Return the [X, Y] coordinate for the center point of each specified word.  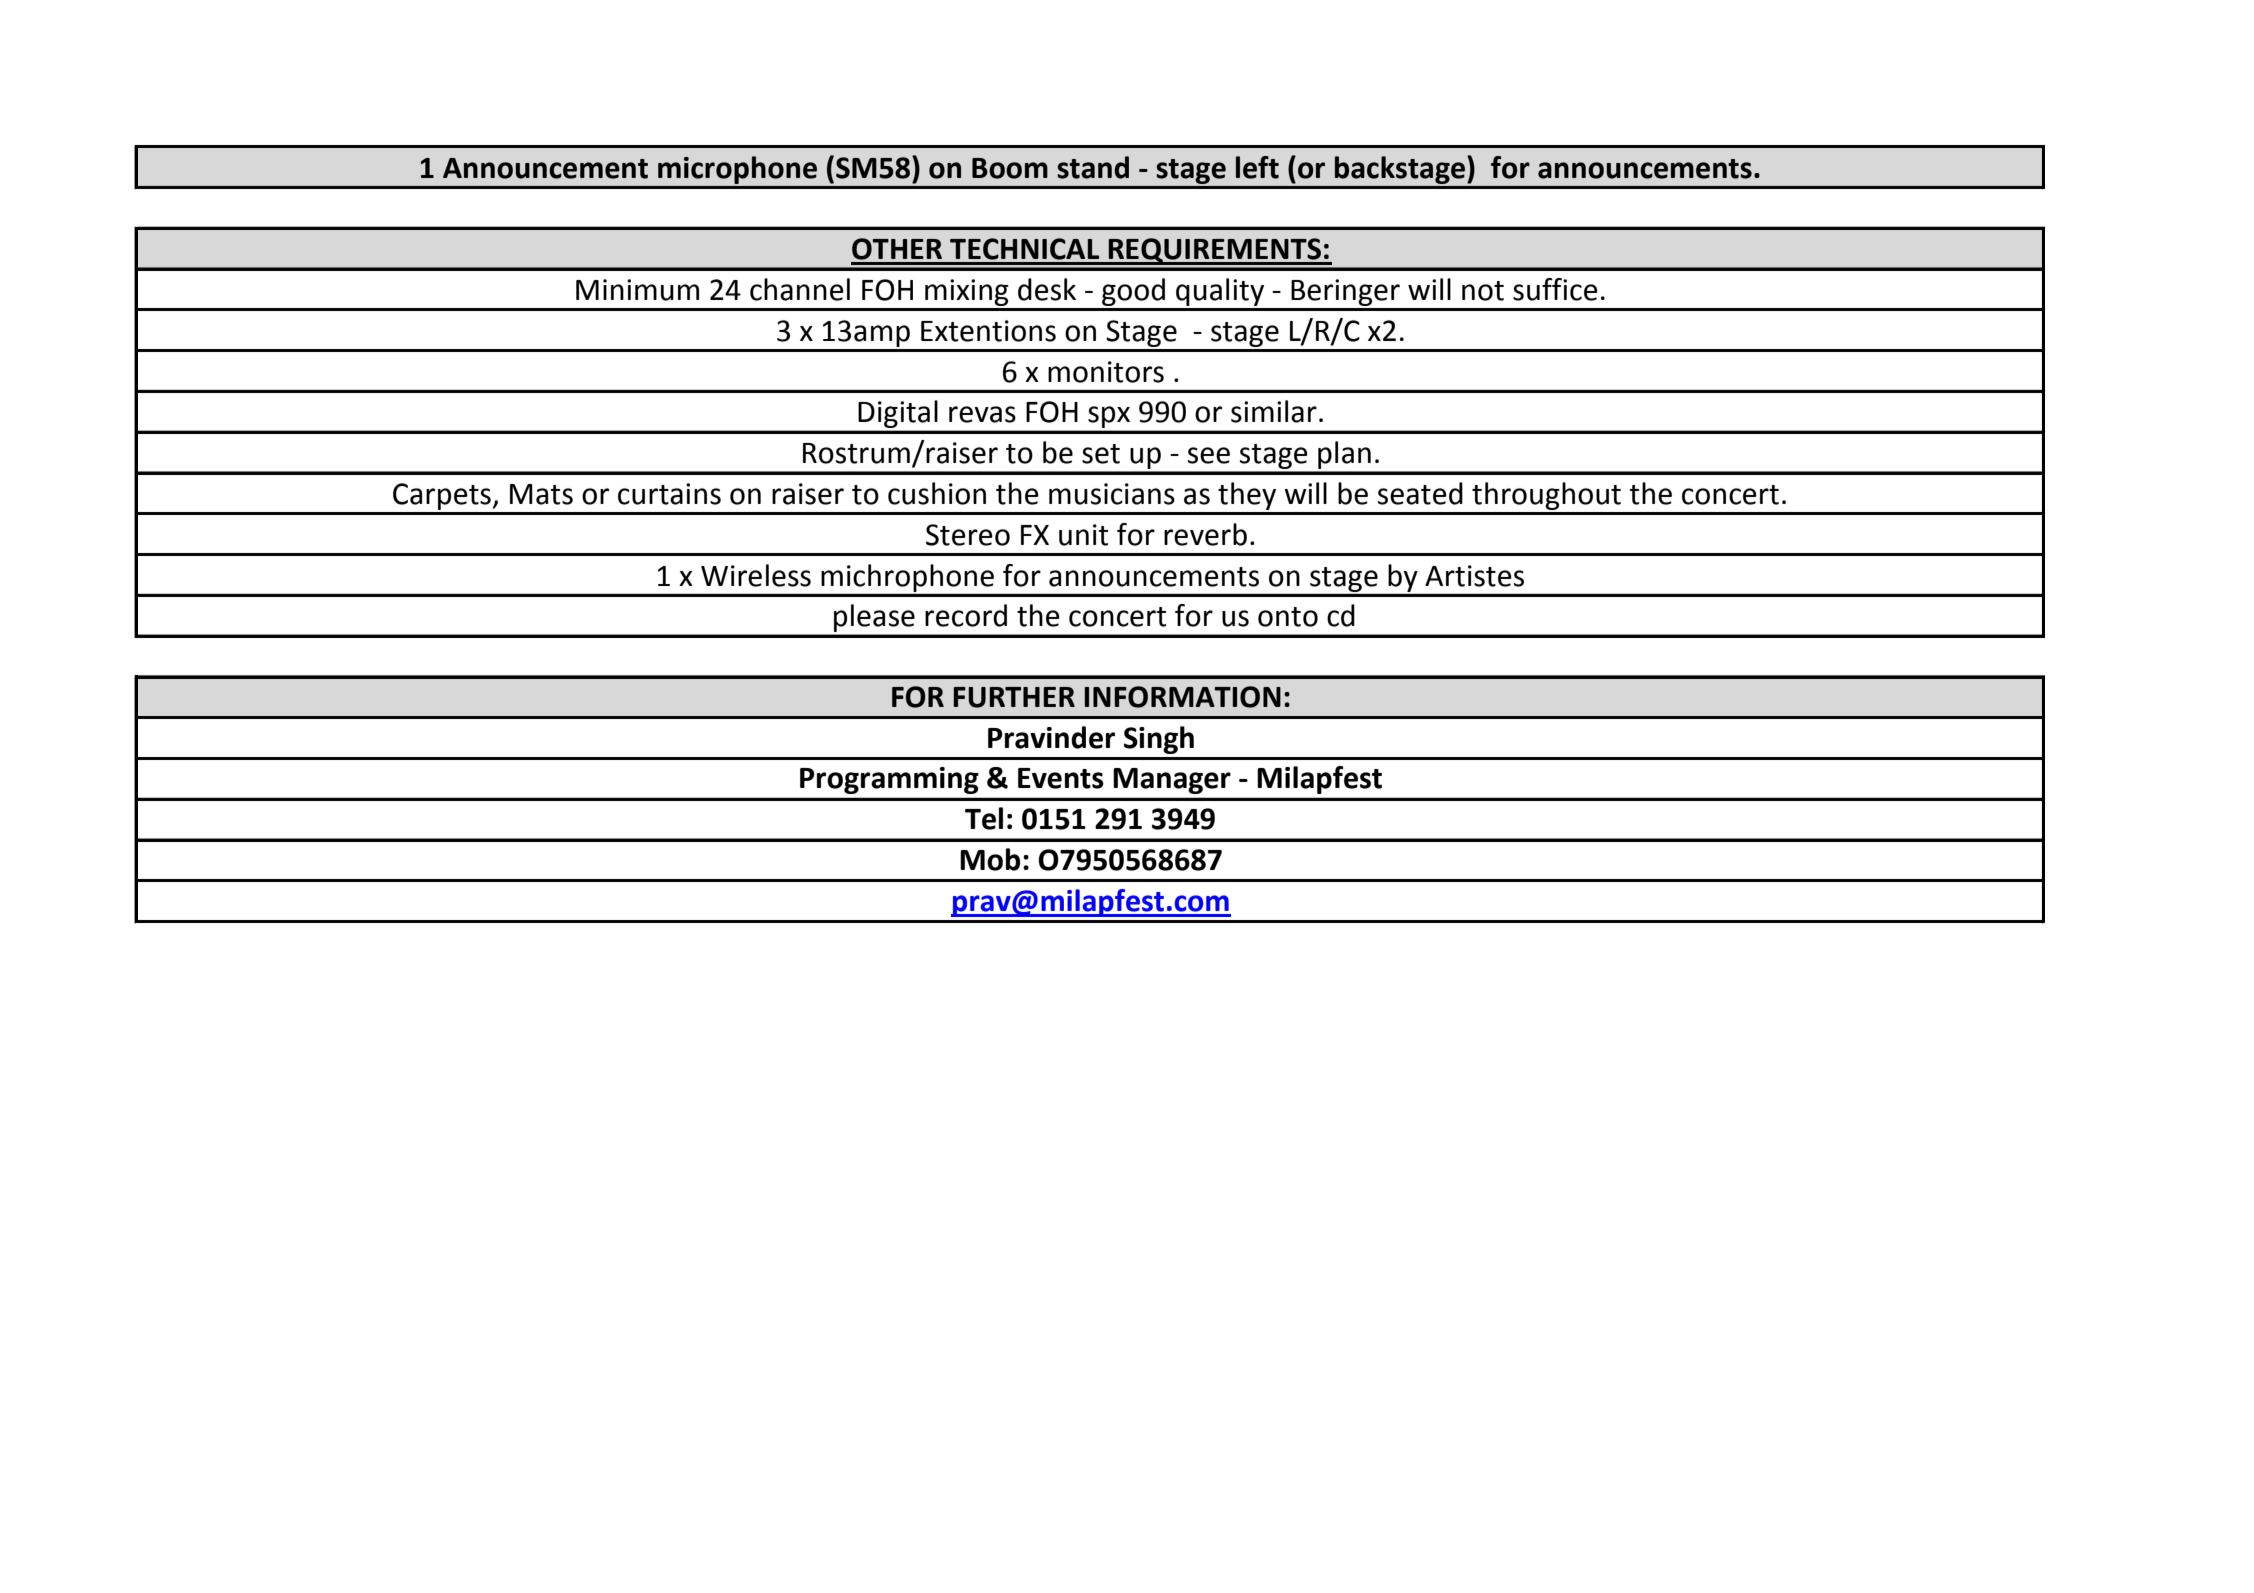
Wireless [756, 575]
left [1257, 167]
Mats [541, 494]
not [1483, 291]
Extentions [988, 331]
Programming [889, 780]
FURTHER [1014, 697]
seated [1420, 493]
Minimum [637, 290]
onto [1288, 617]
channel [800, 289]
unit [1083, 535]
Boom [1010, 168]
